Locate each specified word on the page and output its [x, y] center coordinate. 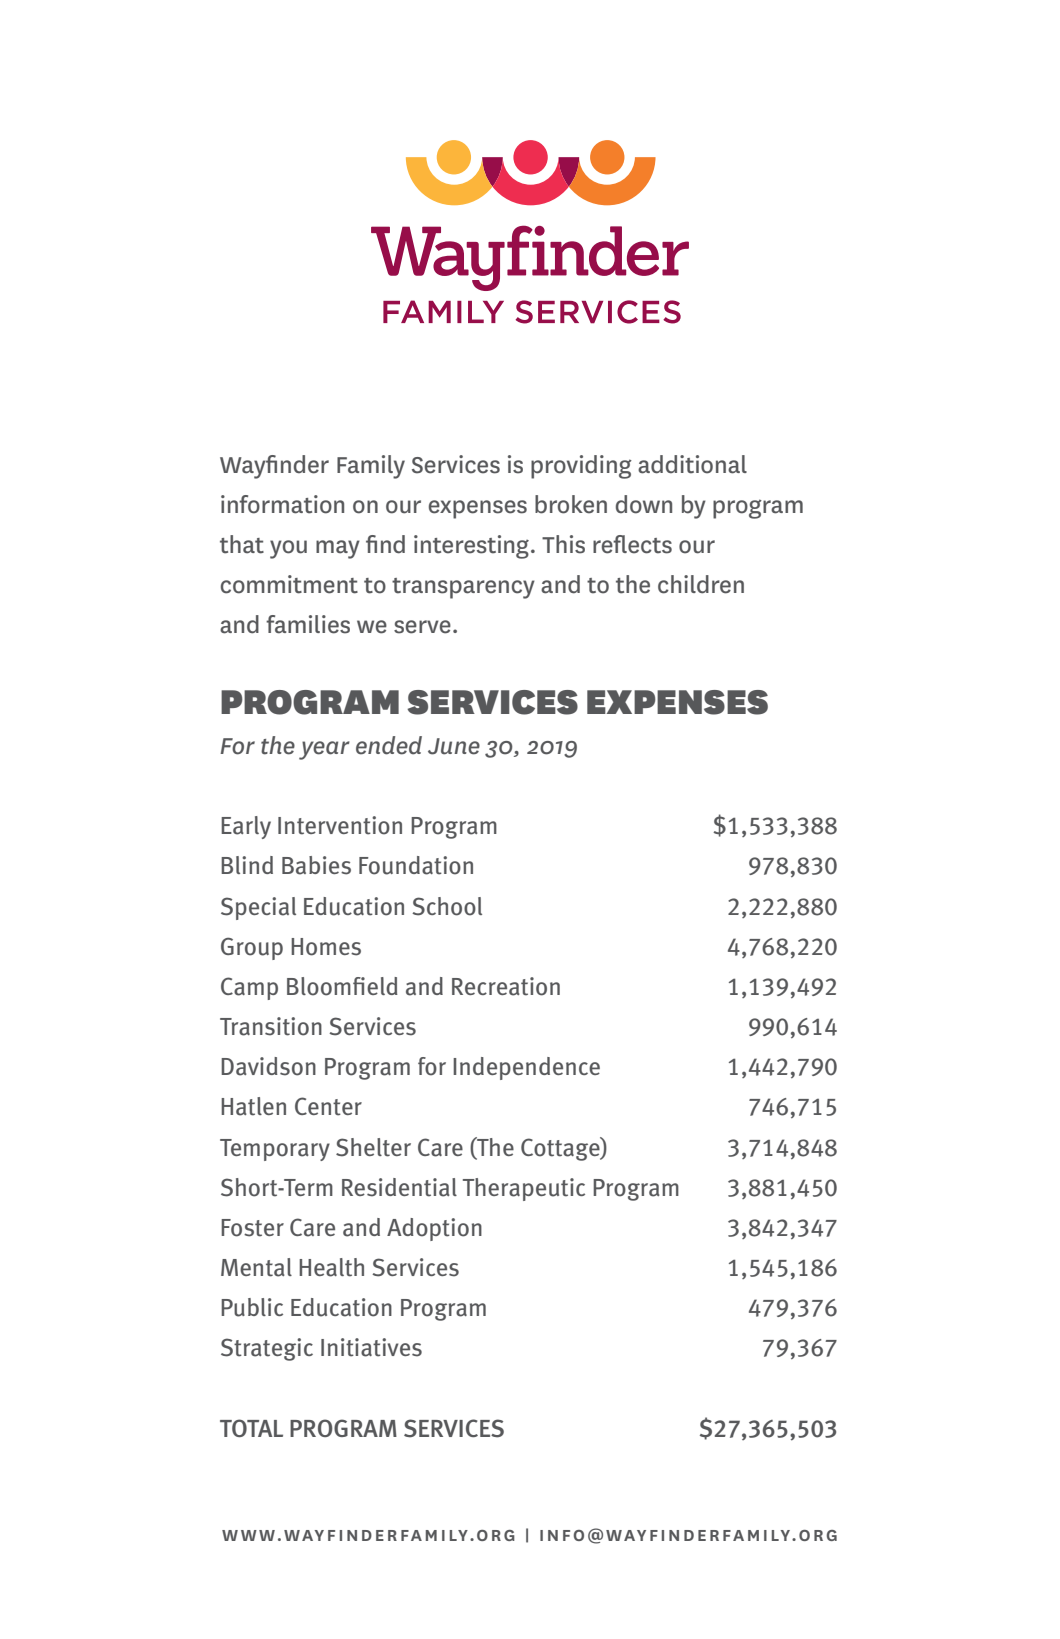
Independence [526, 1068]
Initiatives [371, 1347]
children [701, 584]
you [288, 549]
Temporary [275, 1150]
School [447, 906]
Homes [326, 947]
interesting [471, 547]
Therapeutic [524, 1189]
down [644, 504]
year [324, 750]
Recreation [506, 986]
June [454, 746]
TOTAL [251, 1428]
